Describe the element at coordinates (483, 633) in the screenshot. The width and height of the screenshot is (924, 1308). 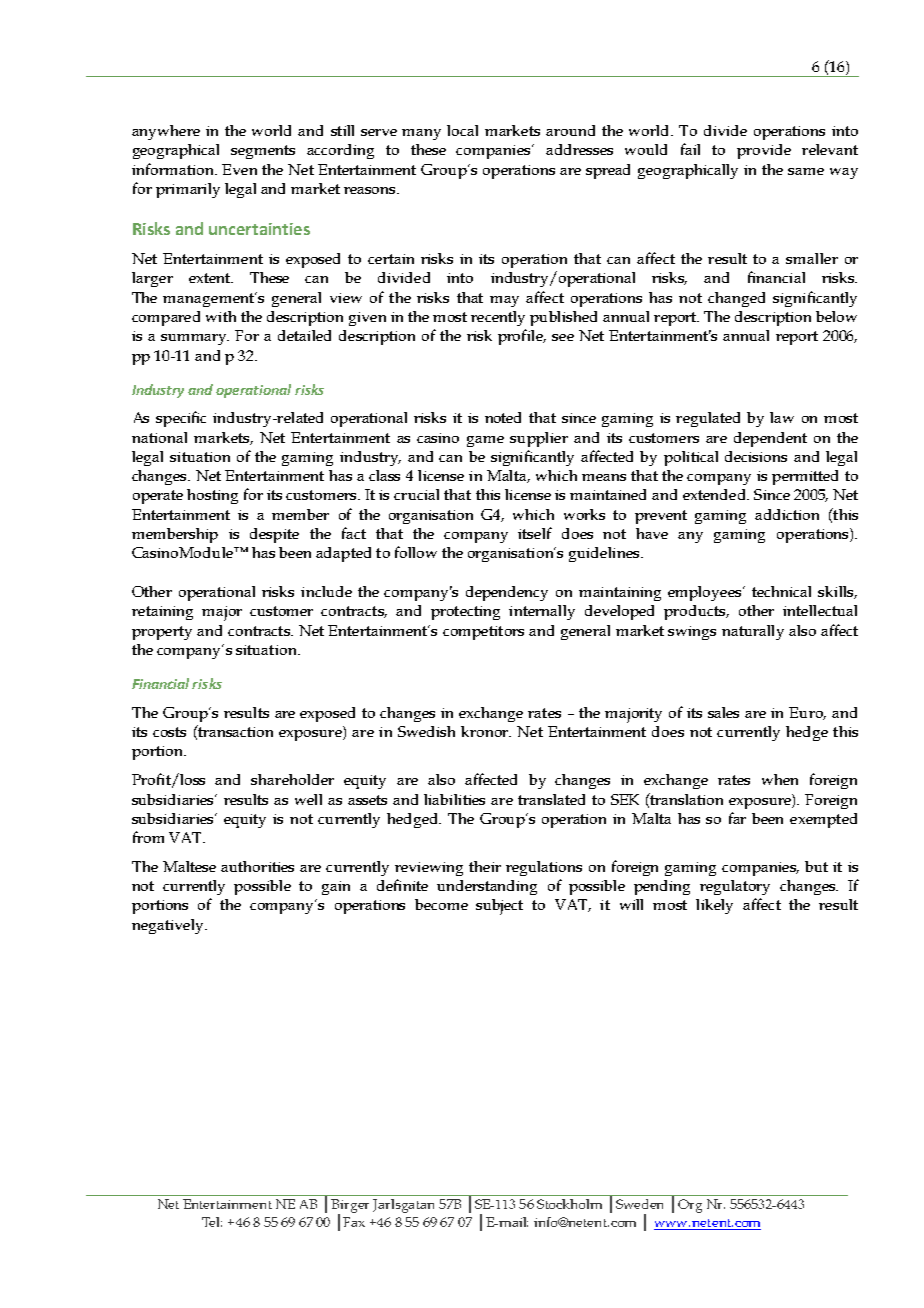
I see `competitors` at that location.
